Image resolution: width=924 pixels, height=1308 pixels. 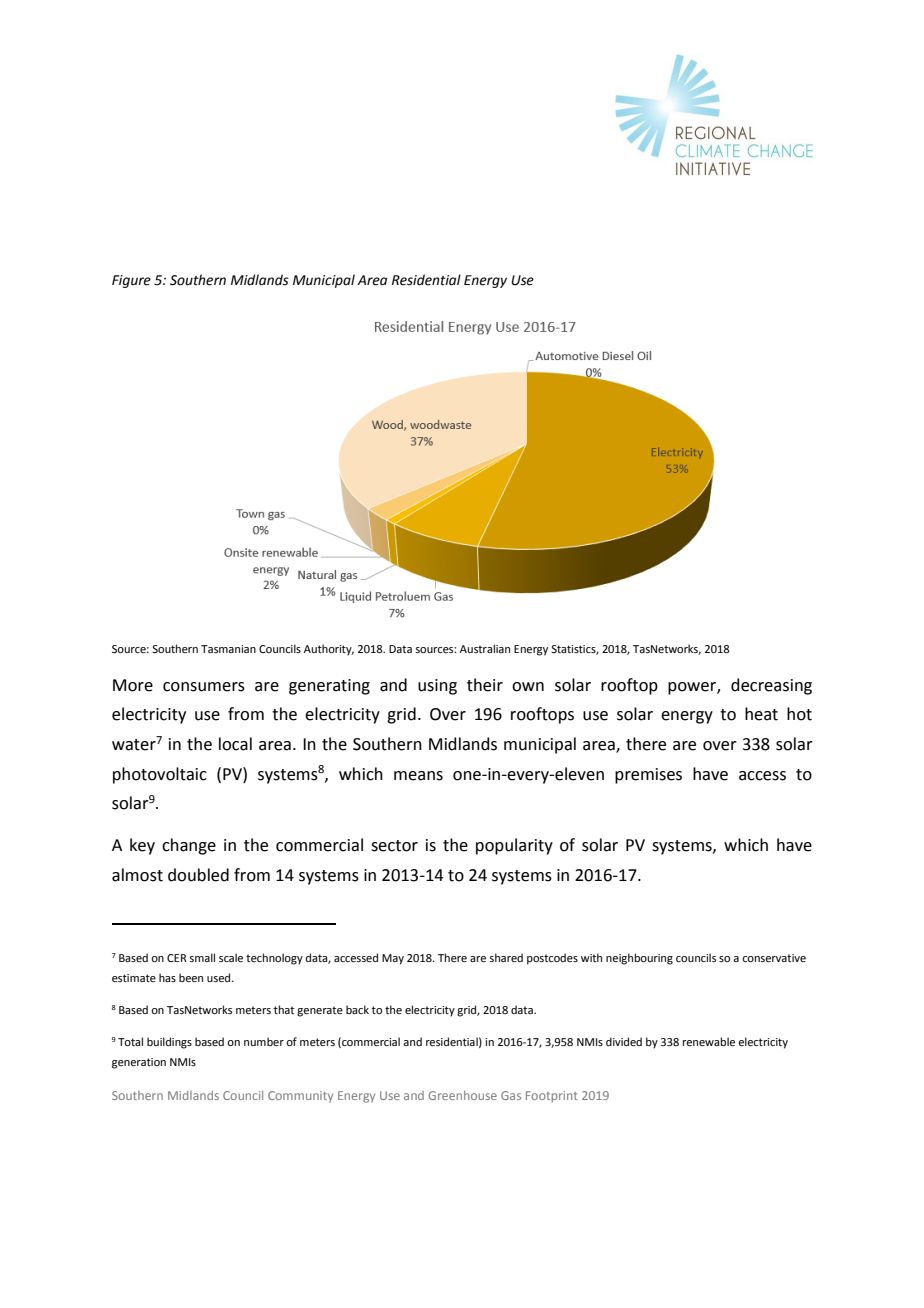 I want to click on Tasmanian, so click(x=228, y=649).
